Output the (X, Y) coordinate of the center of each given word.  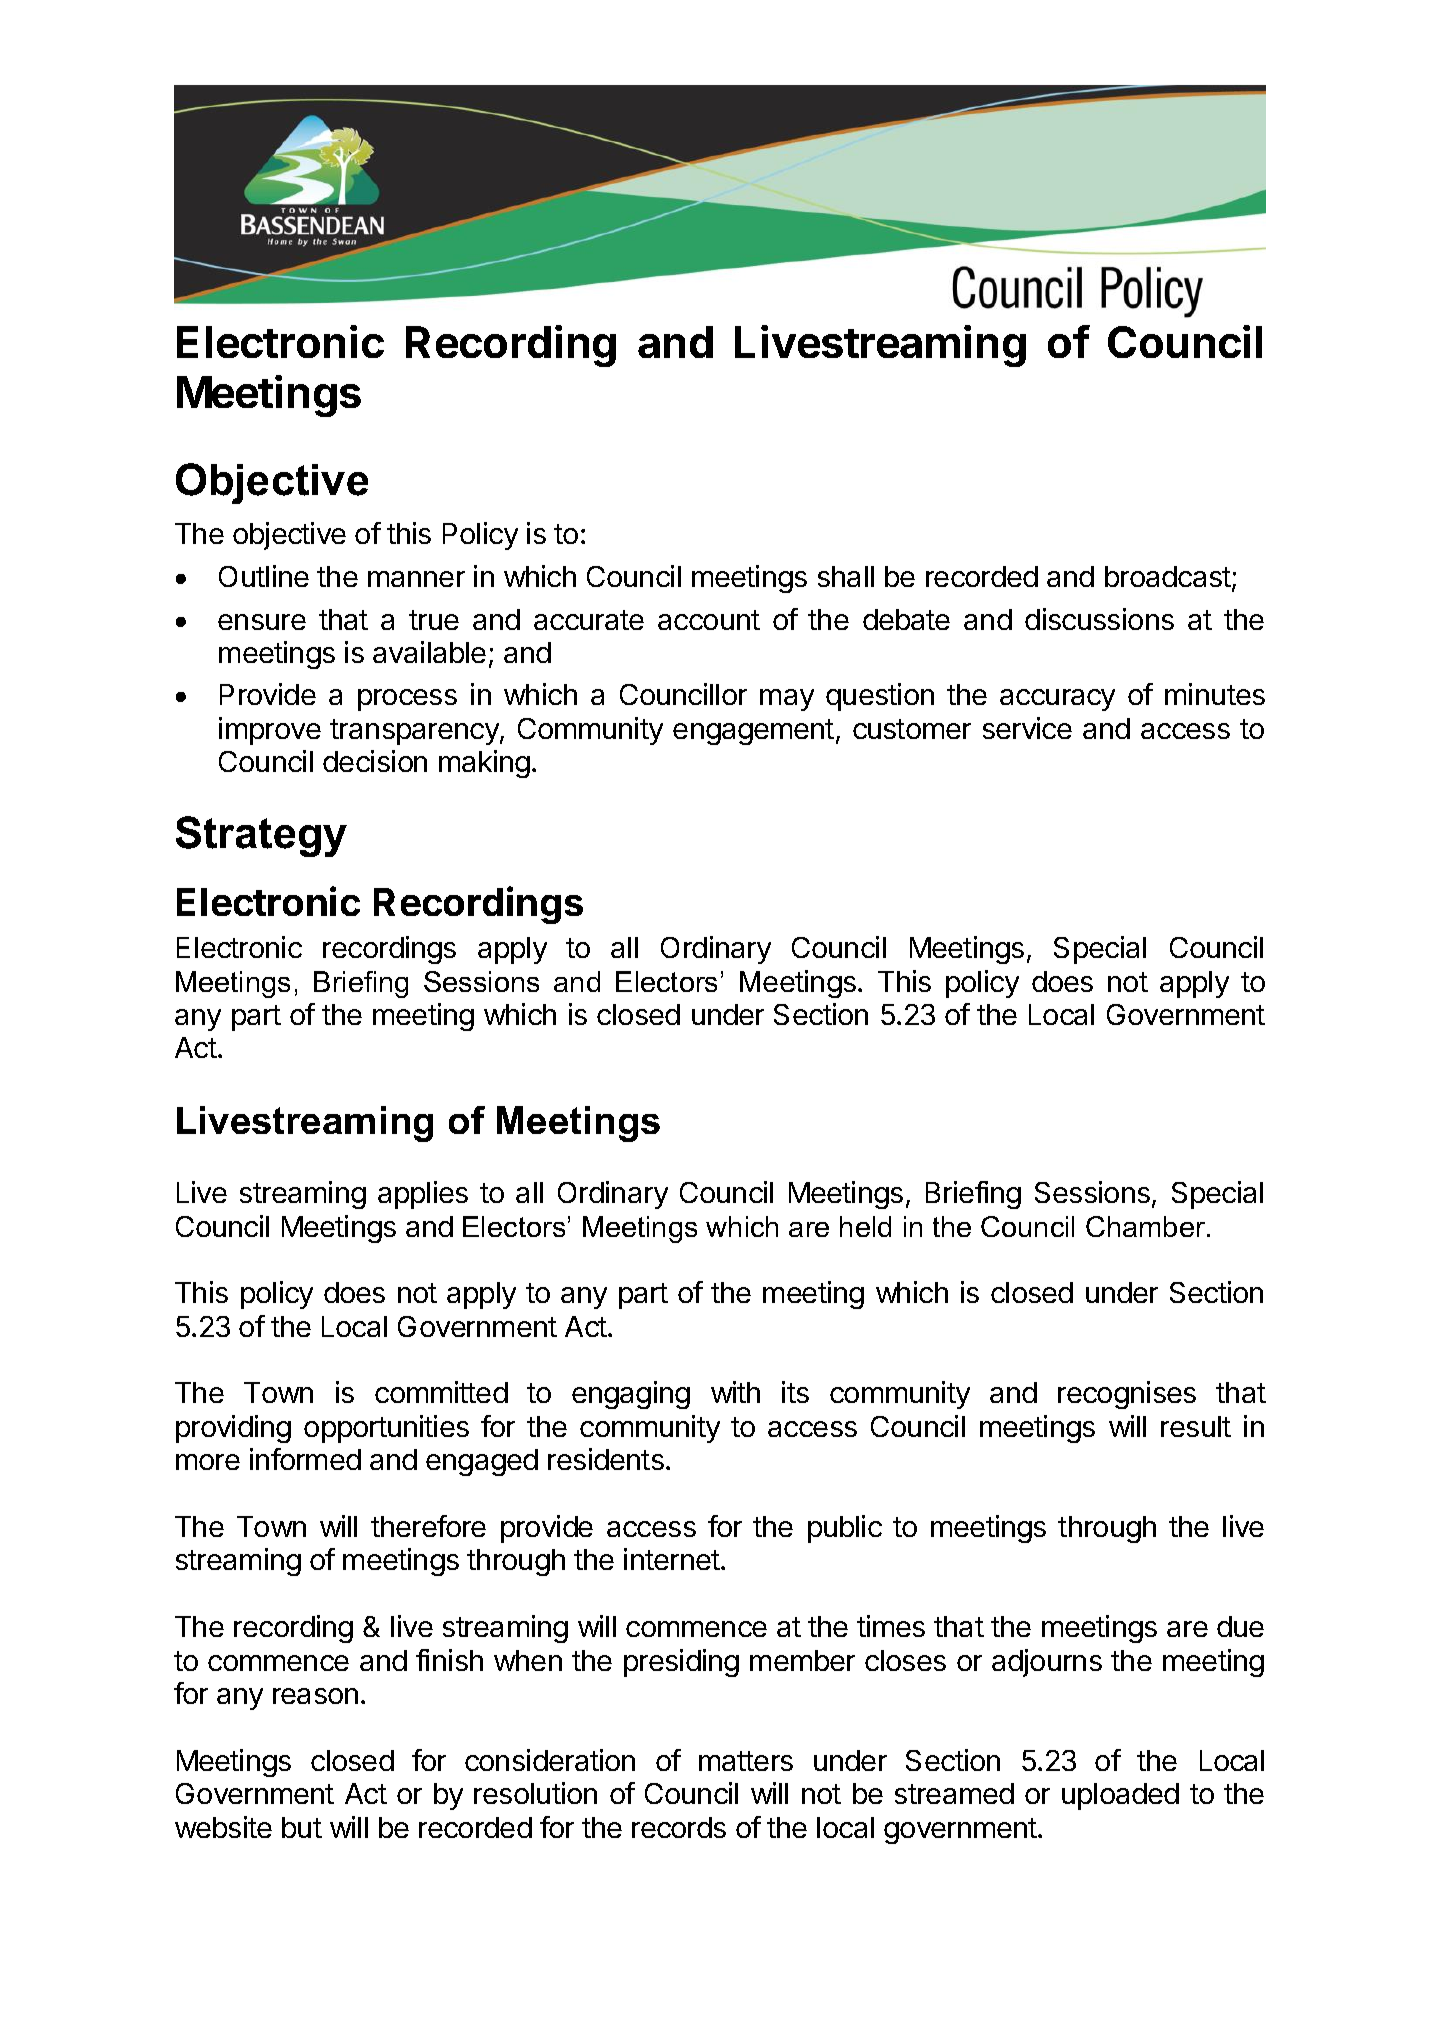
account (709, 620)
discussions (1099, 619)
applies (423, 1195)
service (1027, 728)
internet (672, 1559)
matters (746, 1761)
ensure (262, 622)
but (302, 1827)
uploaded (1120, 1796)
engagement (753, 732)
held (865, 1226)
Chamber (1147, 1226)
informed (305, 1459)
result (1196, 1426)
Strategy (261, 836)
